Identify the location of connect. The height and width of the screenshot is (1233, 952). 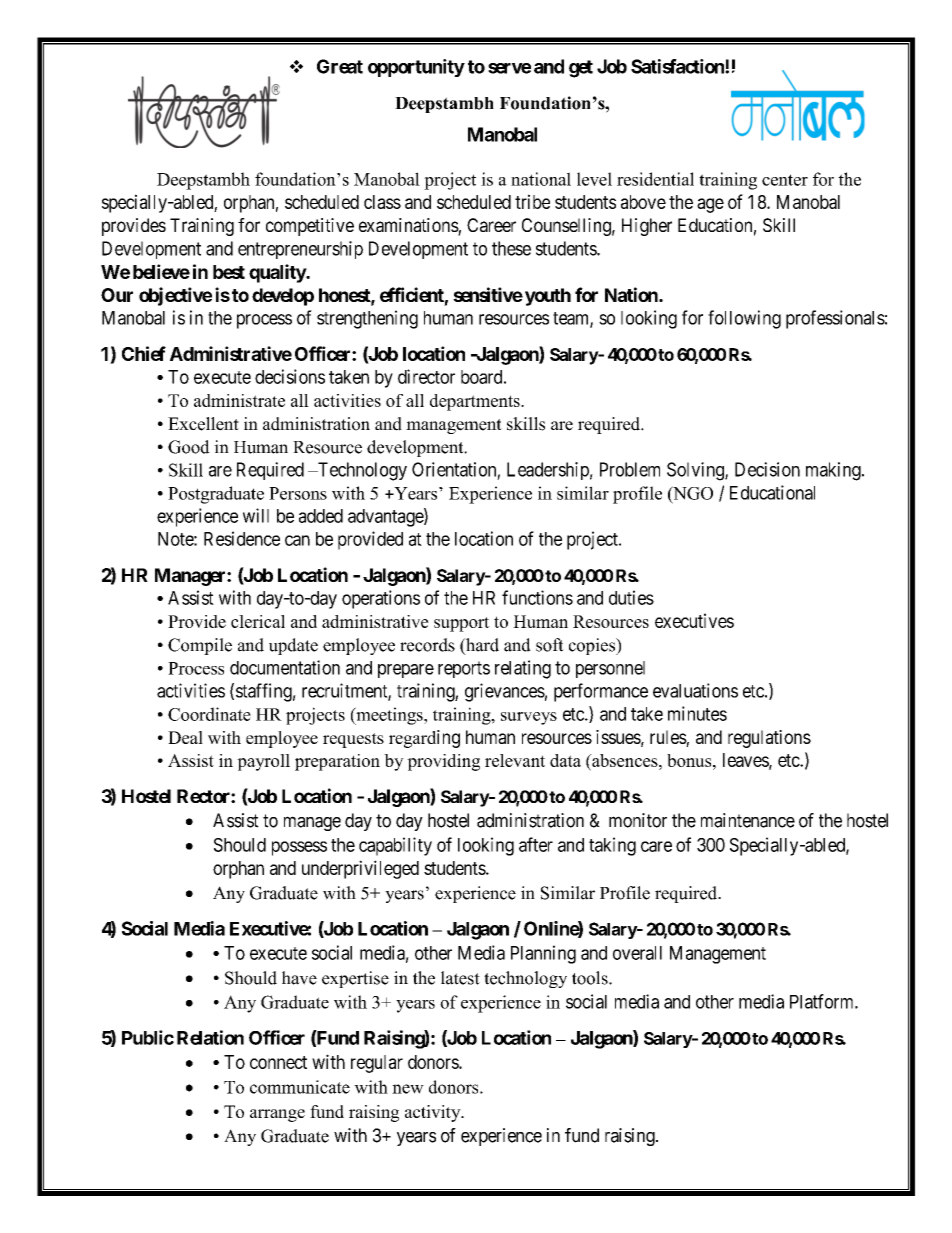
(278, 1062).
